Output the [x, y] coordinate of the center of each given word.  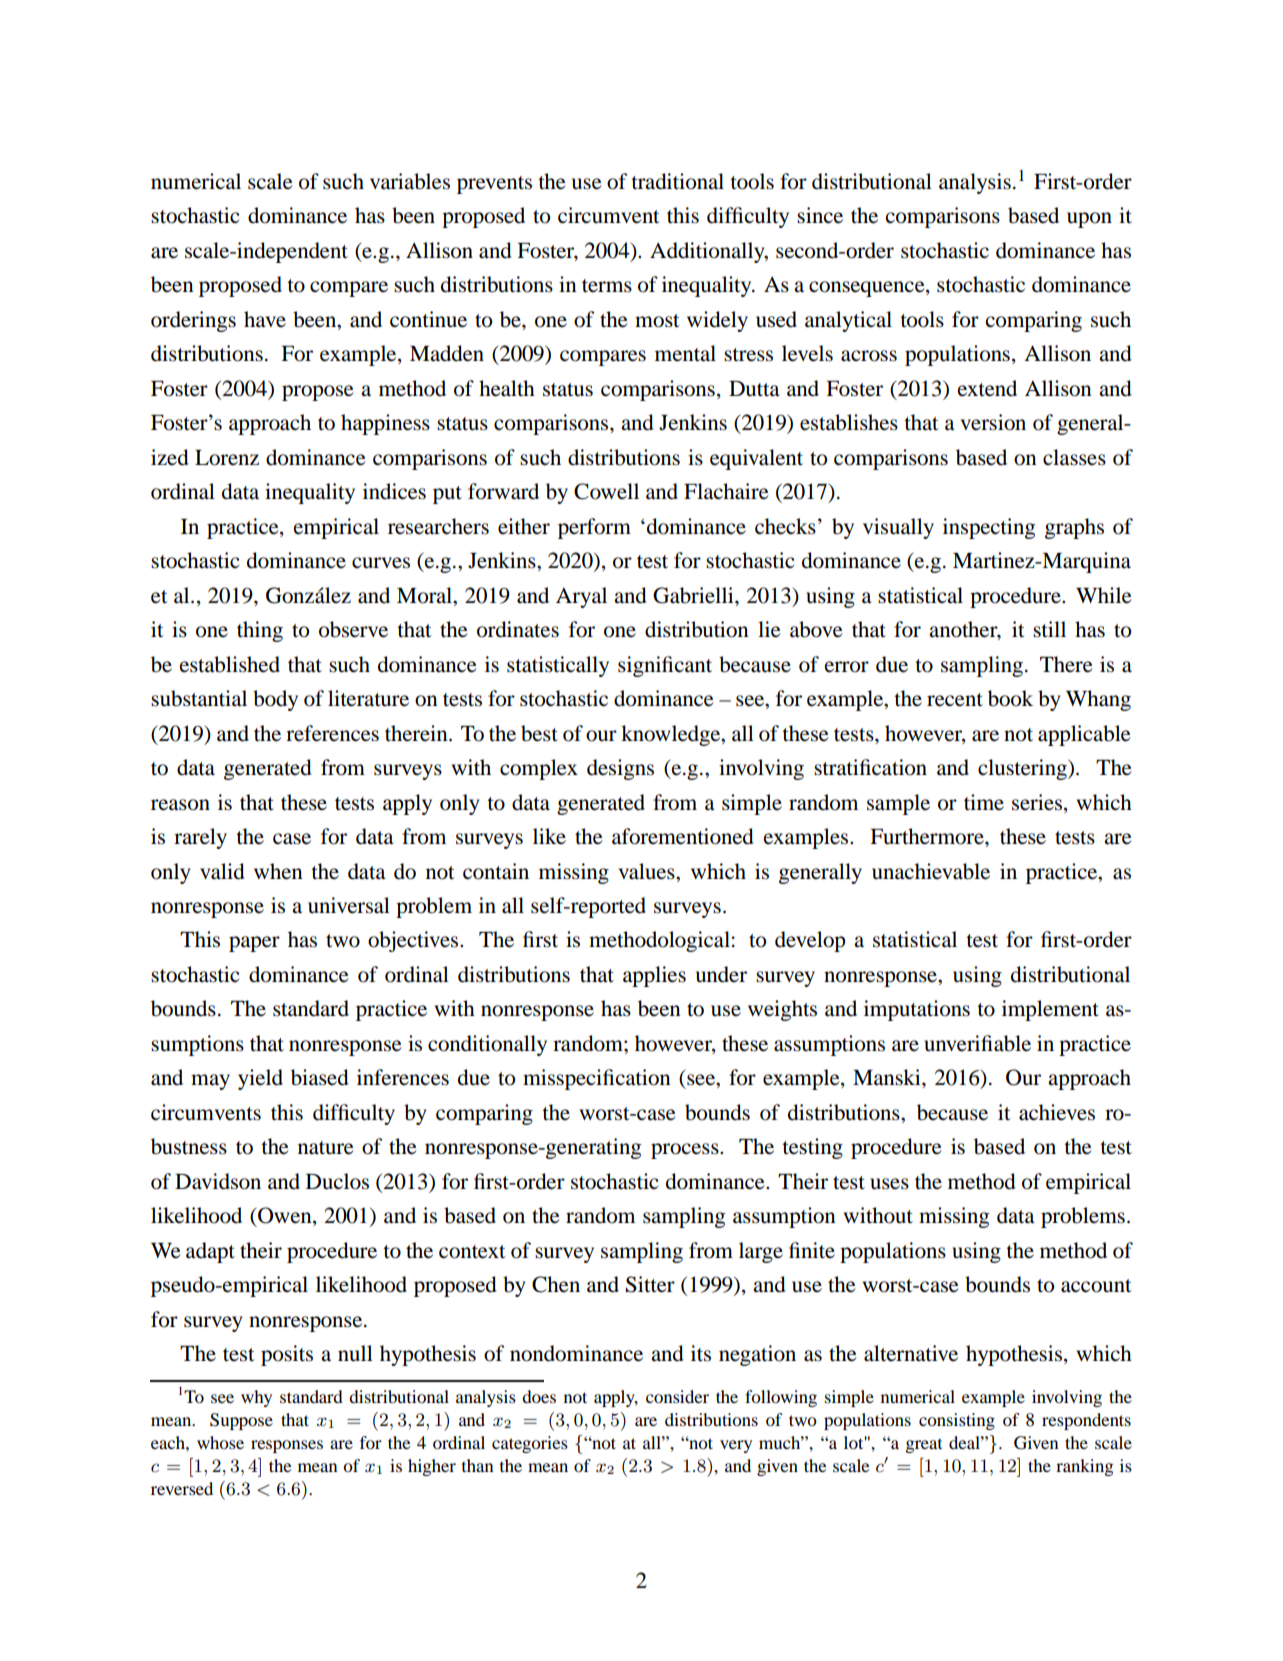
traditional [677, 181]
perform [594, 528]
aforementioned [683, 836]
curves [381, 563]
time [984, 802]
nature [326, 1148]
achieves [1057, 1112]
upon [1089, 220]
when [278, 871]
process [686, 1151]
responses [287, 1446]
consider [677, 1396]
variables [410, 181]
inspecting [989, 528]
